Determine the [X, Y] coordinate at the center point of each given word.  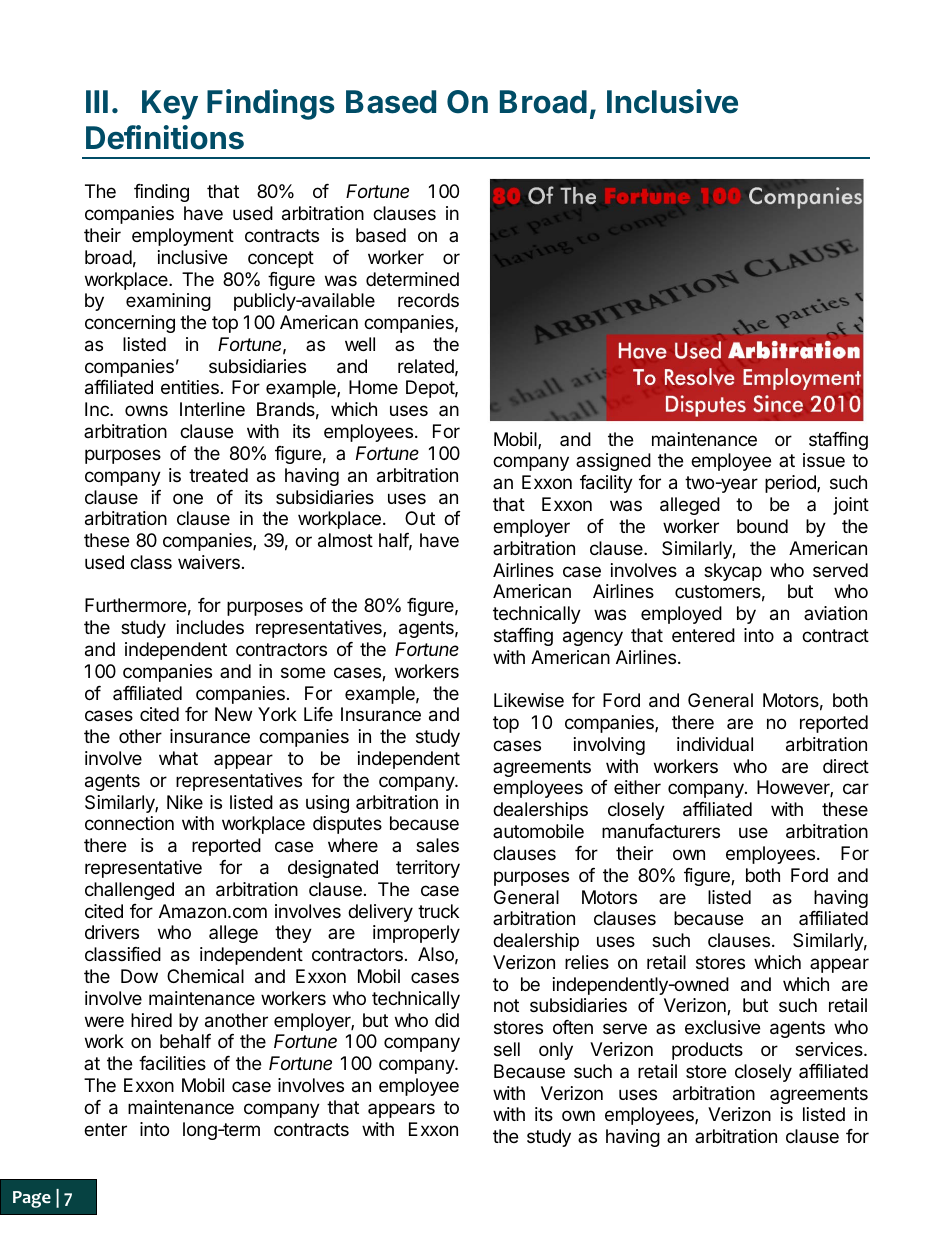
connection [129, 823]
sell [507, 1049]
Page [32, 1199]
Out [420, 518]
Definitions [165, 137]
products [707, 1051]
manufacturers [661, 831]
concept [281, 259]
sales [437, 845]
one [188, 498]
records [428, 300]
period [791, 484]
